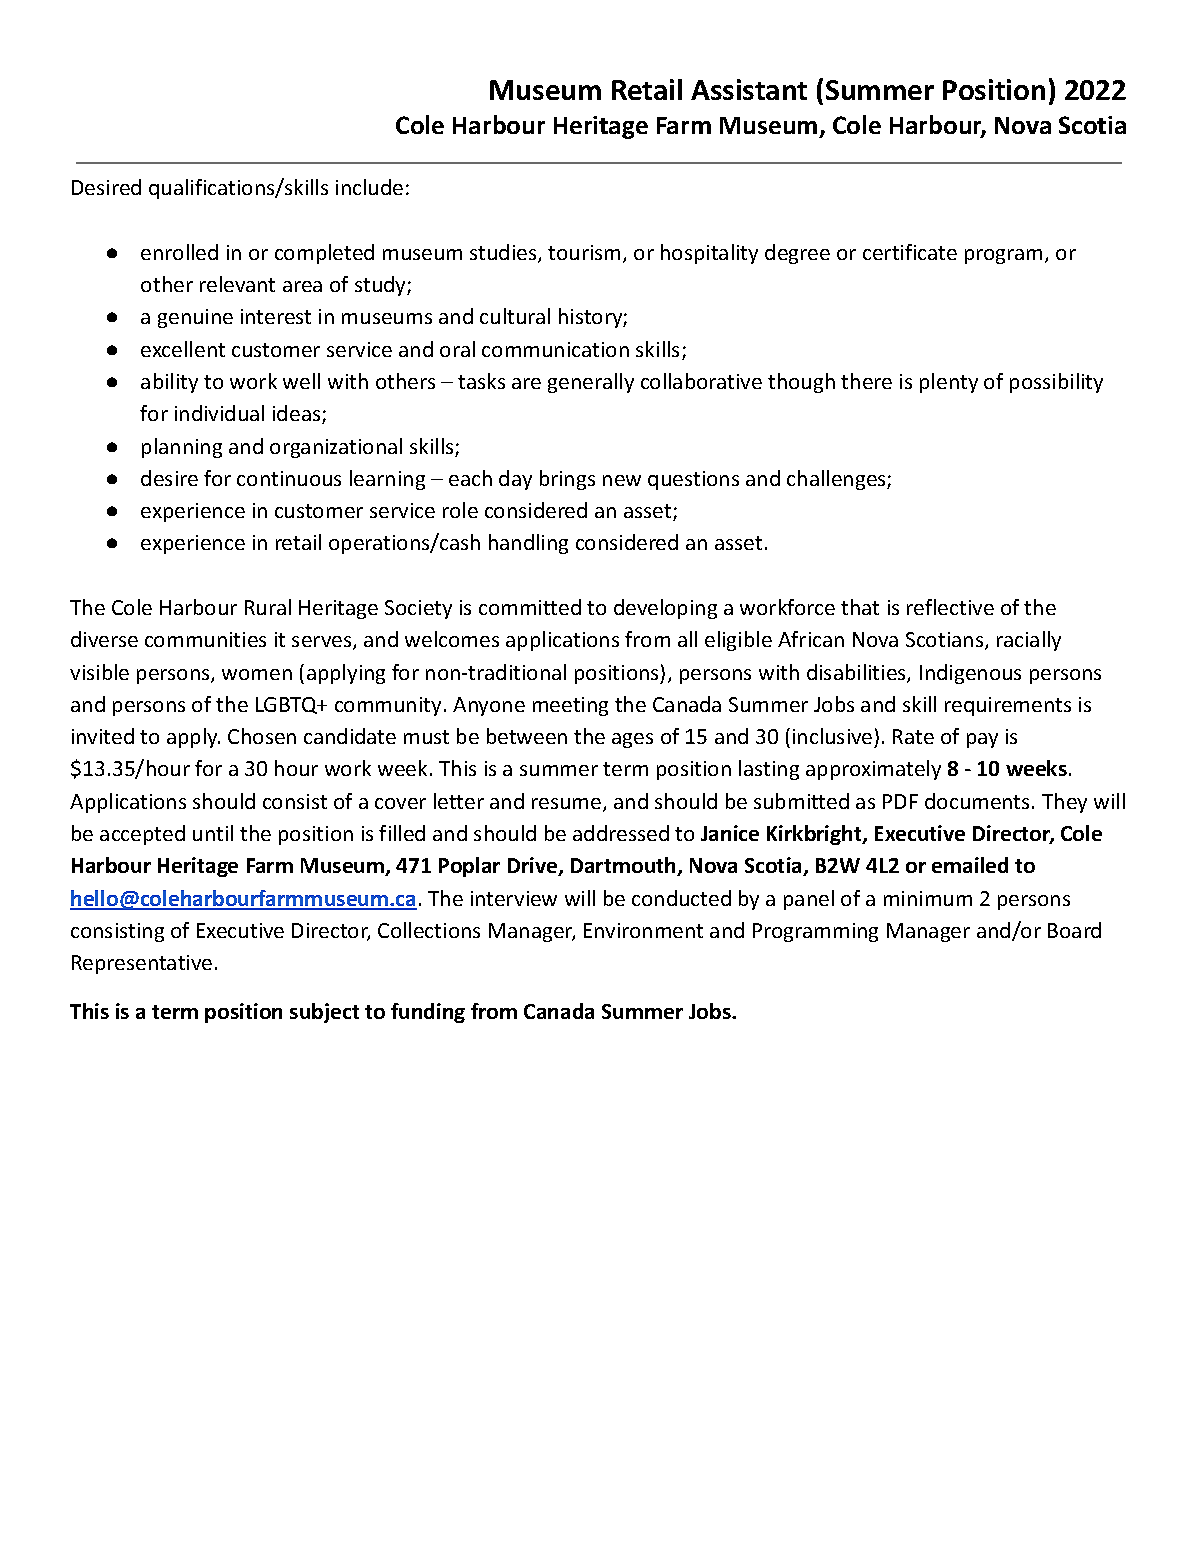 This image has height=1550, width=1198. Describe the element at coordinates (591, 383) in the image. I see `generally` at that location.
